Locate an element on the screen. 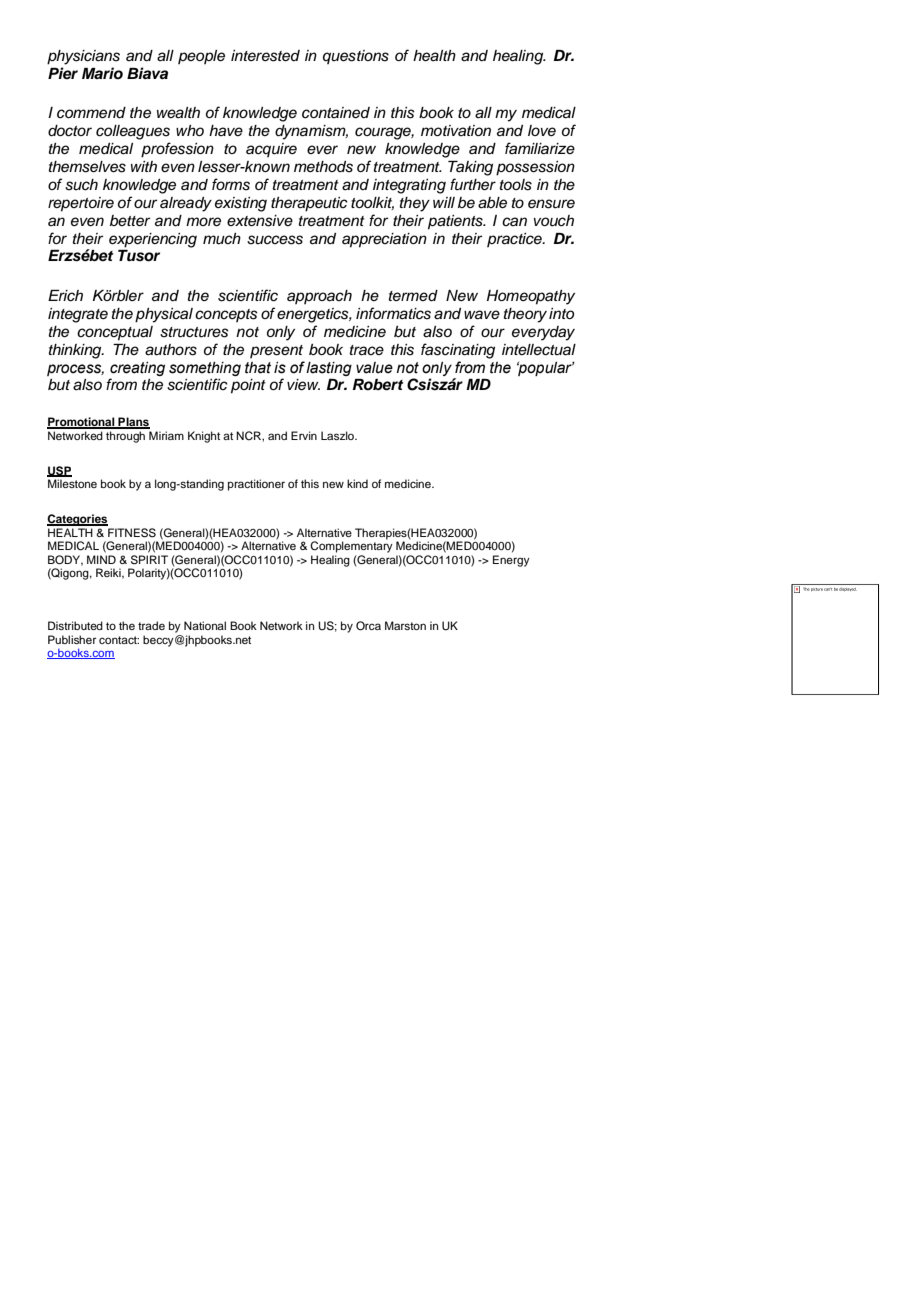 The height and width of the screenshot is (1308, 924). intellectual is located at coordinates (539, 350).
